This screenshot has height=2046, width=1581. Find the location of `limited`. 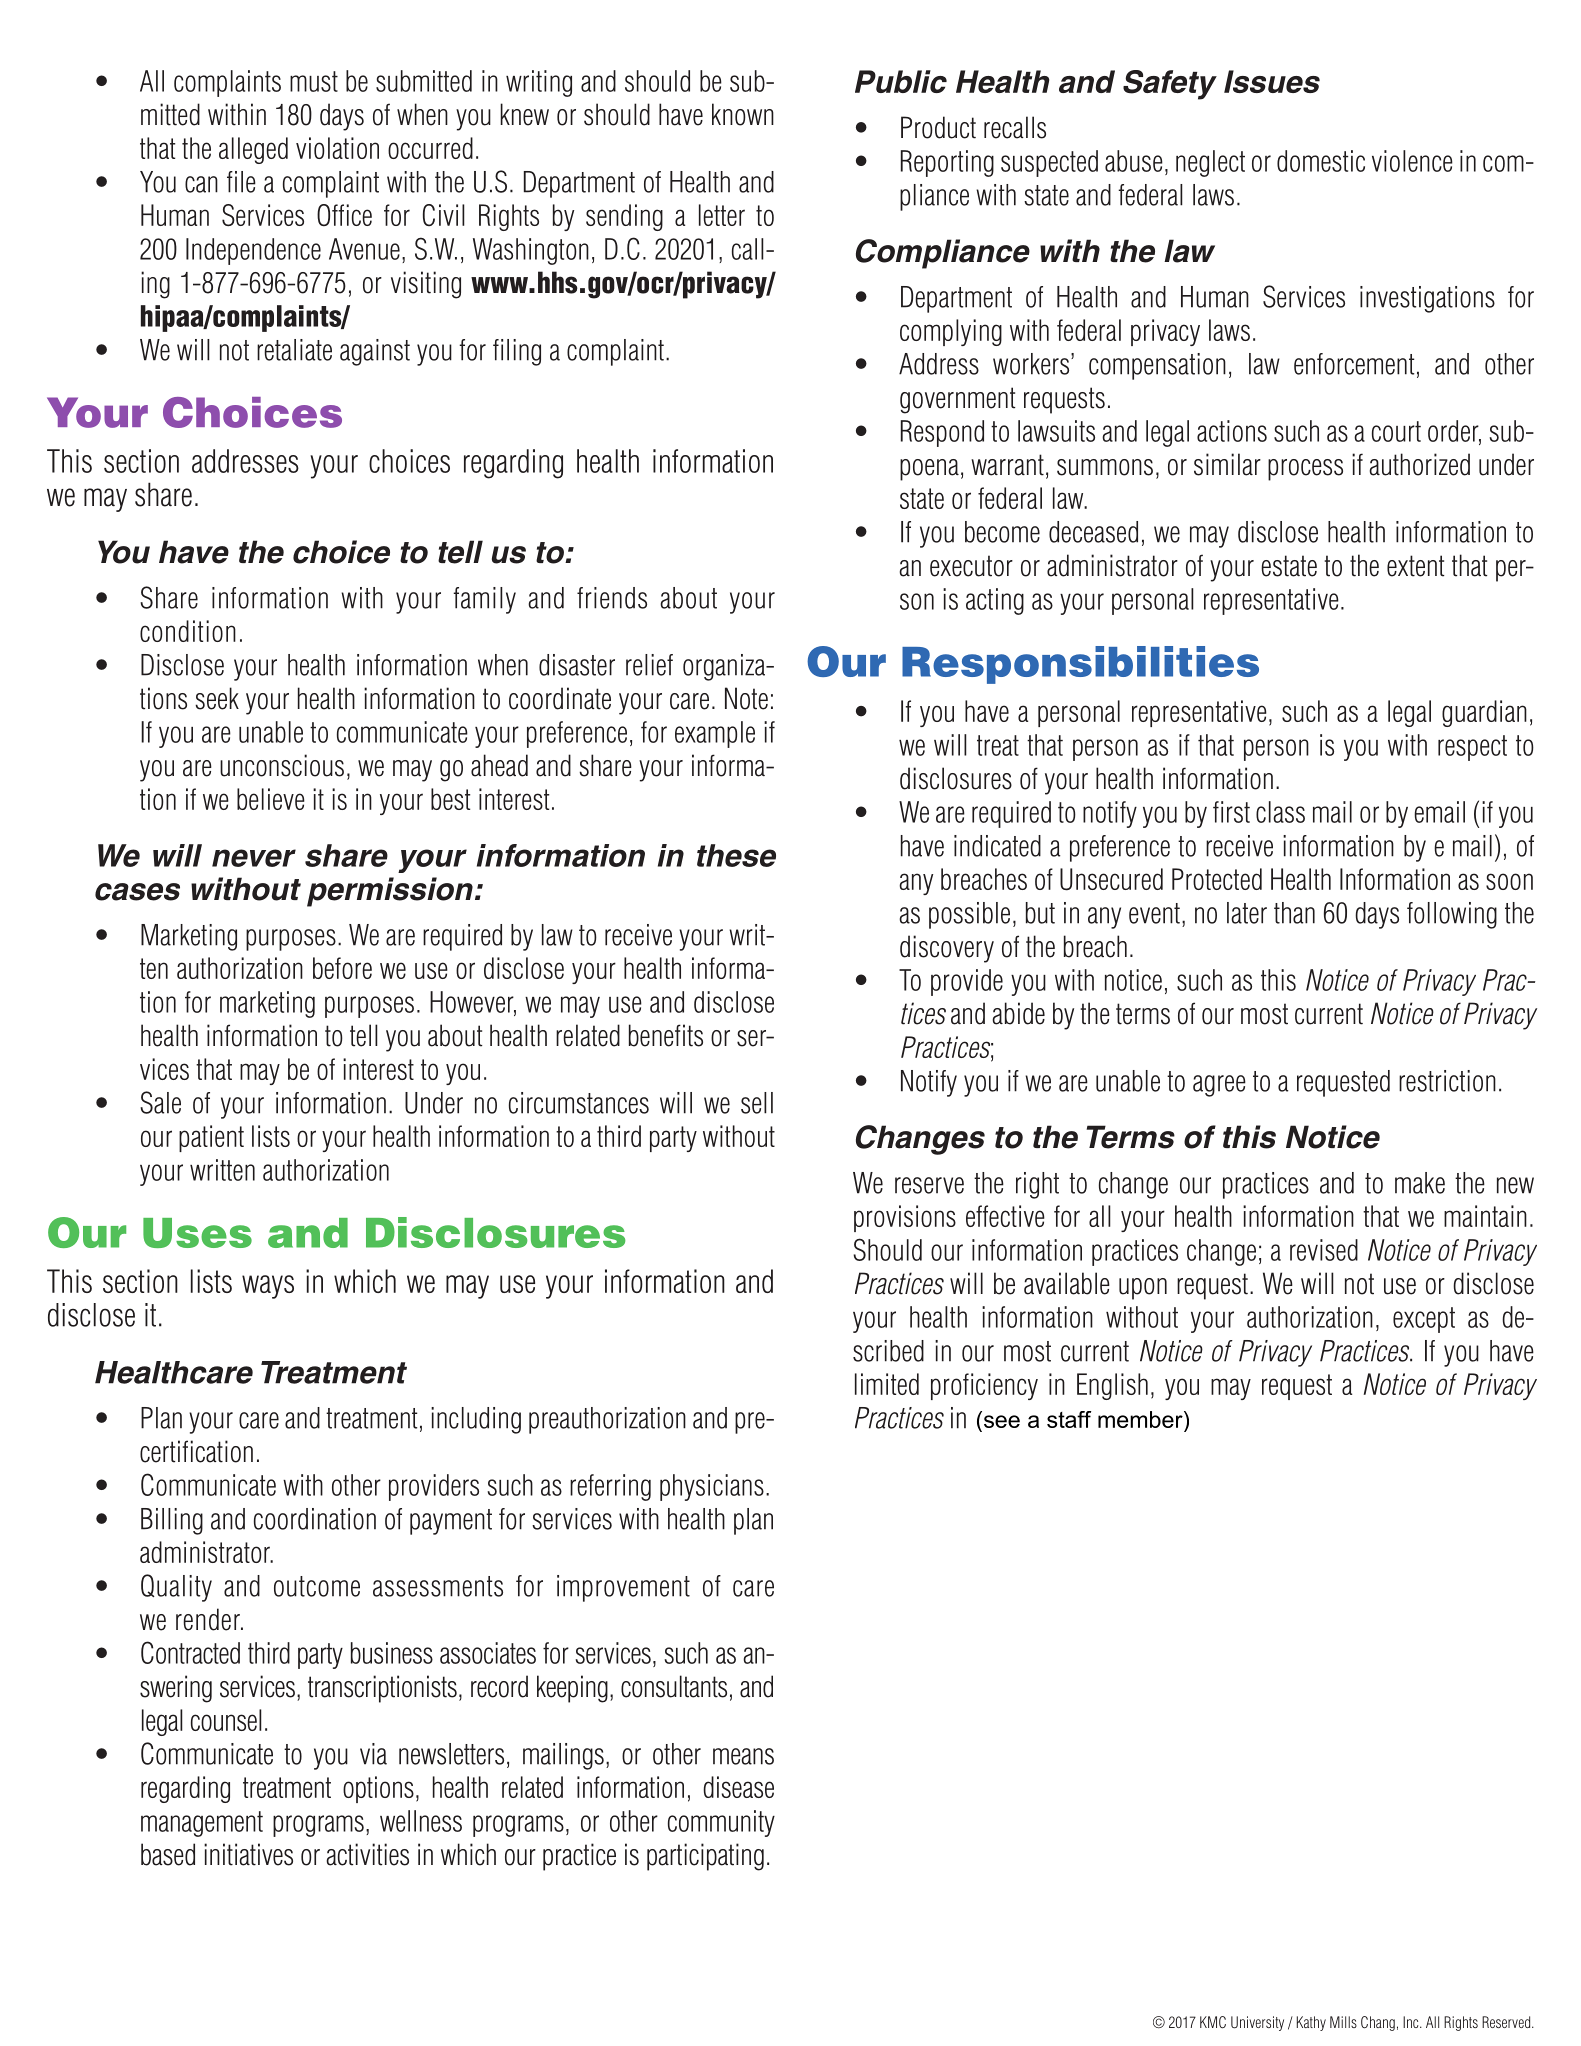

limited is located at coordinates (887, 1384).
